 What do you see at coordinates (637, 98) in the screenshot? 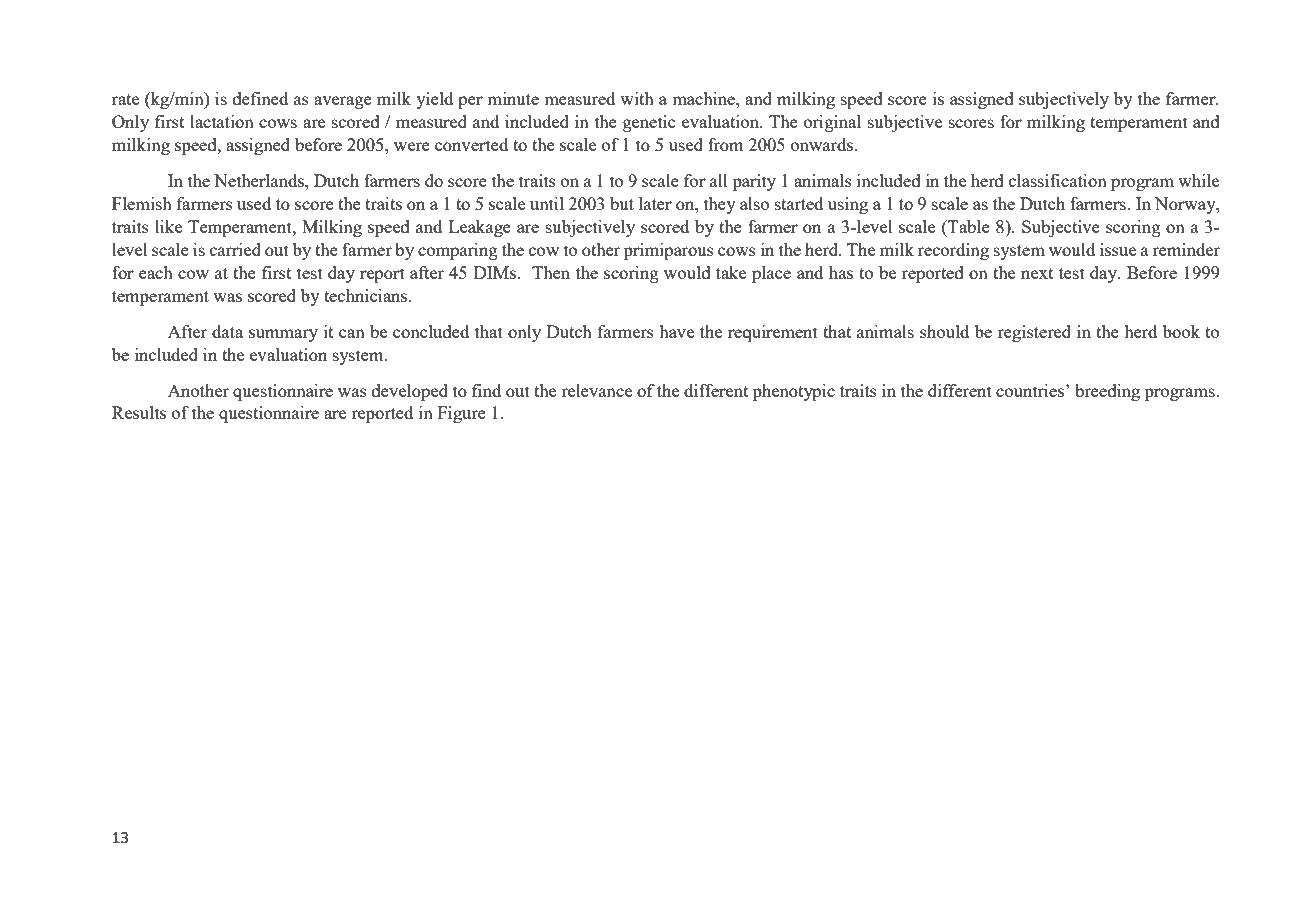
I see `with` at bounding box center [637, 98].
